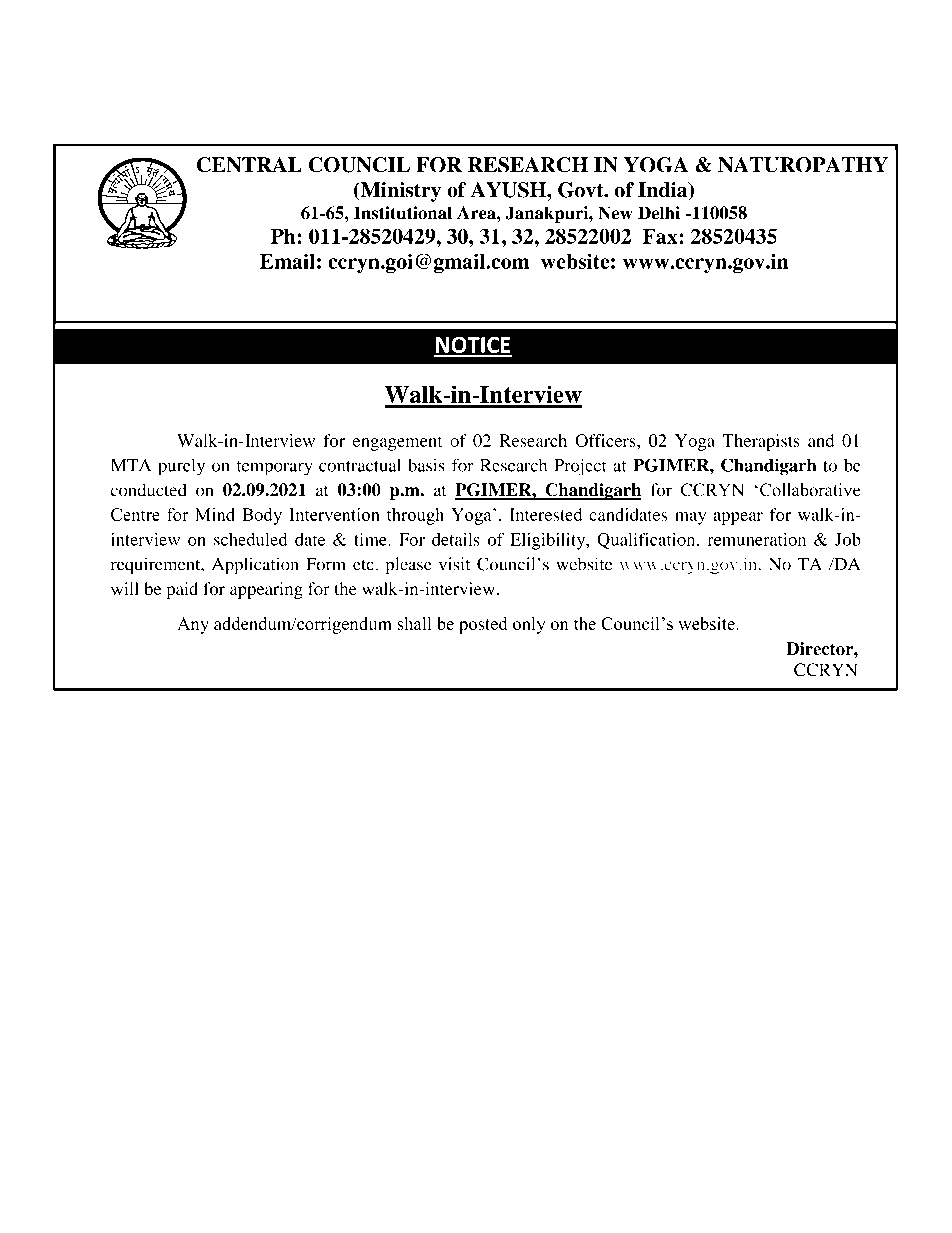  Describe the element at coordinates (193, 625) in the screenshot. I see `Any` at that location.
